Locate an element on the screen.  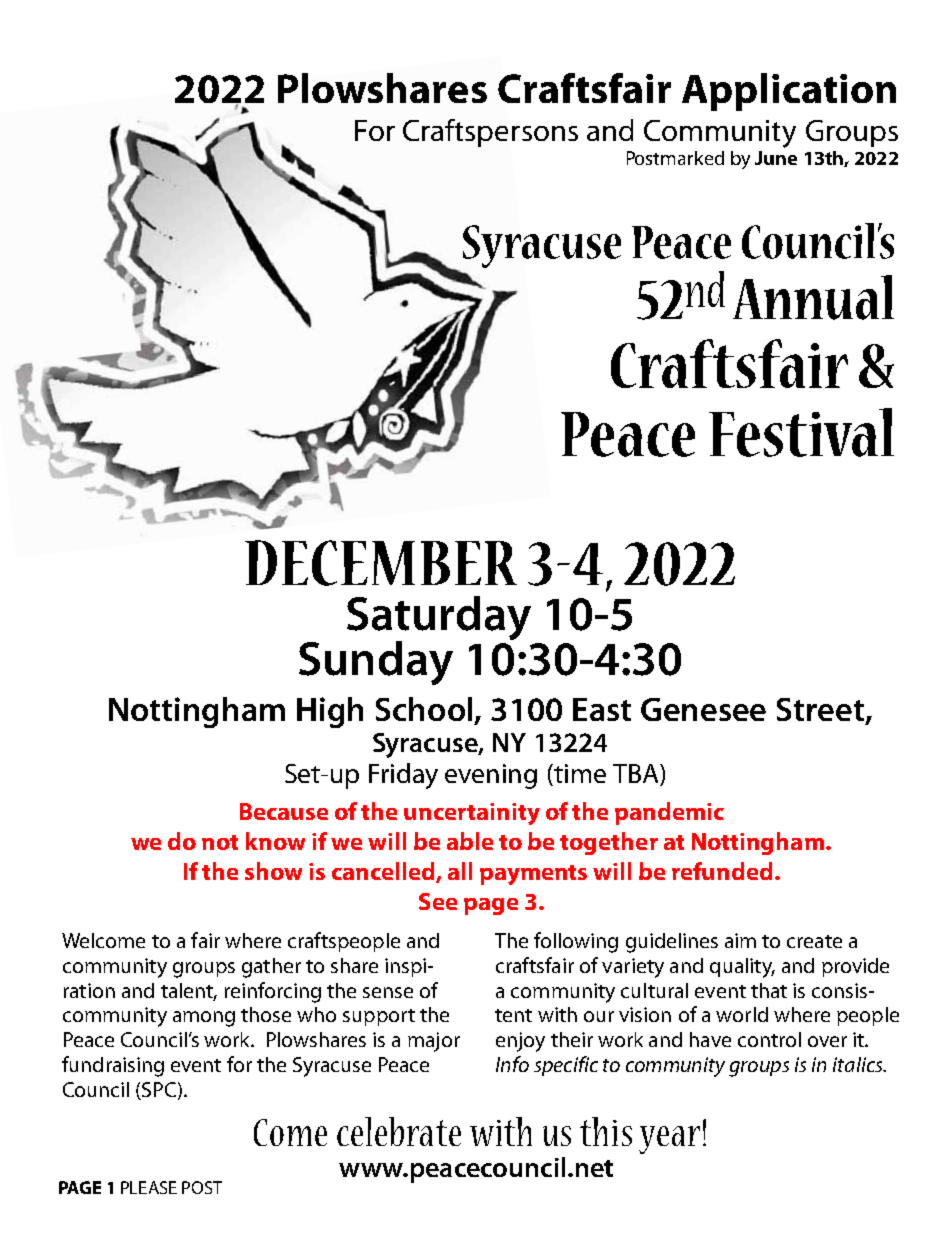
Saturday is located at coordinates (439, 619).
